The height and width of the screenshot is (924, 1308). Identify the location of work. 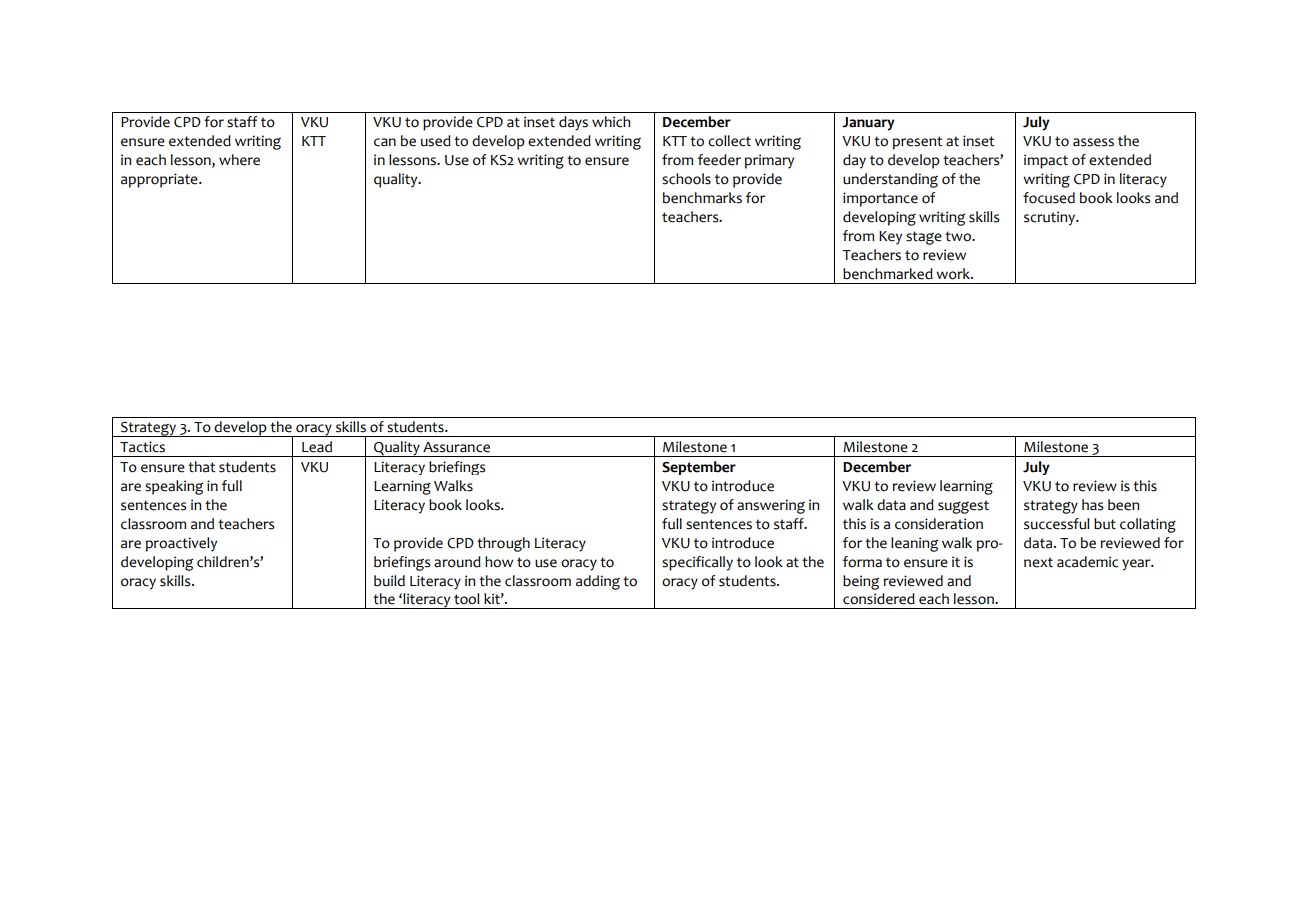
(954, 274).
